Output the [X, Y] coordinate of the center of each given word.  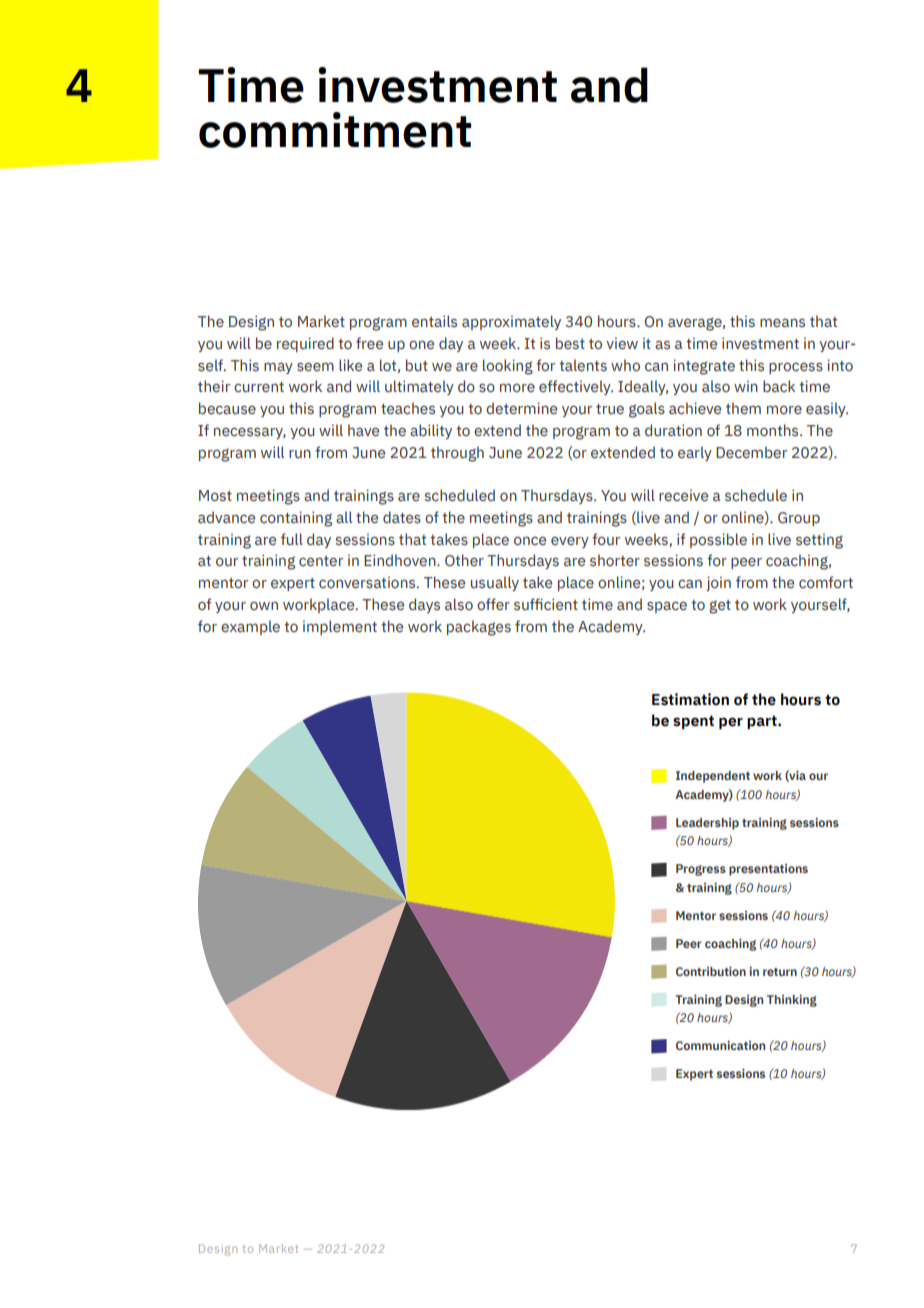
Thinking [792, 1000]
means [782, 323]
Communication [720, 1045]
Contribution [711, 971]
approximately [511, 322]
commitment [335, 130]
